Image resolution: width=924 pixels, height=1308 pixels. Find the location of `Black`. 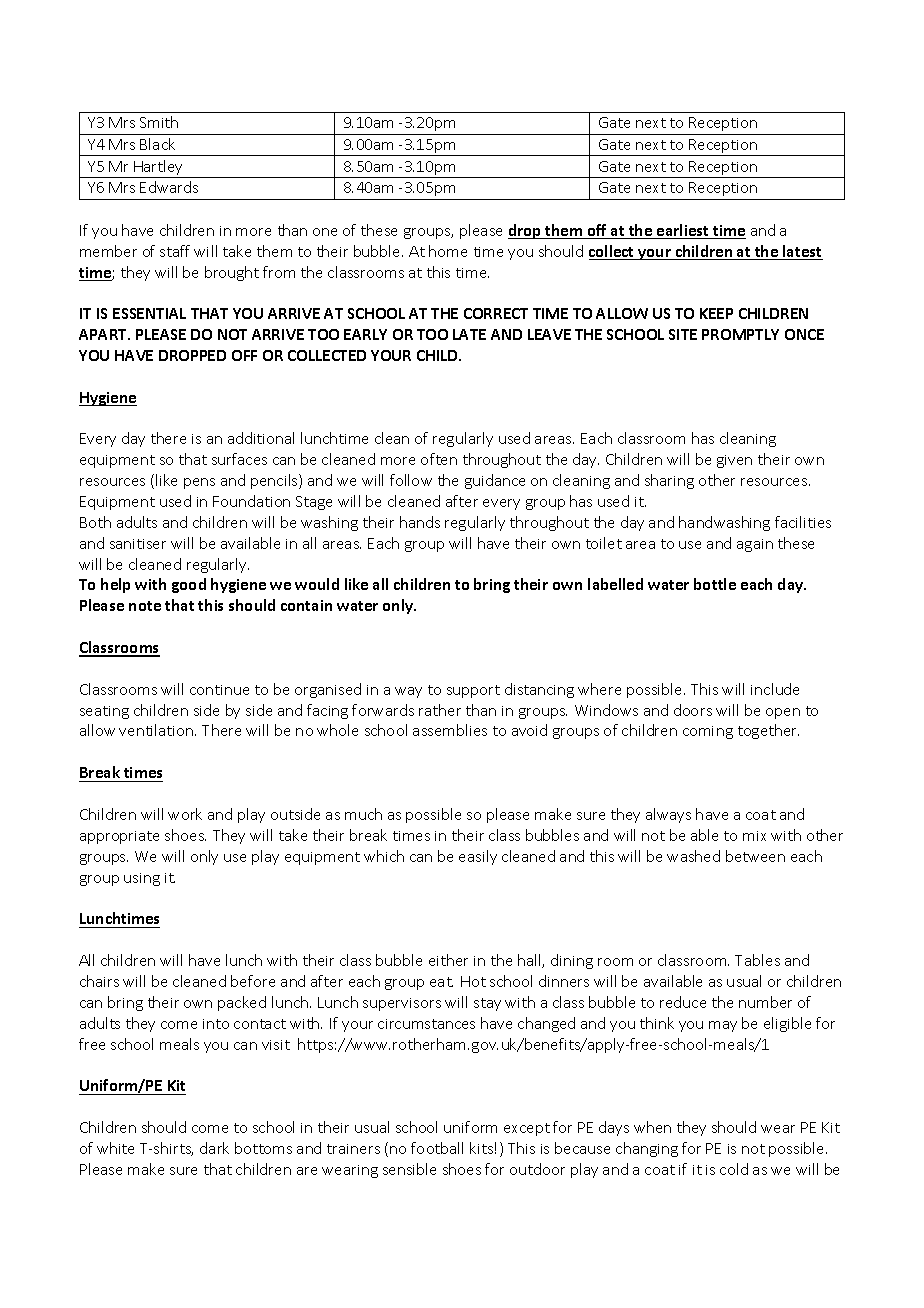

Black is located at coordinates (157, 144).
